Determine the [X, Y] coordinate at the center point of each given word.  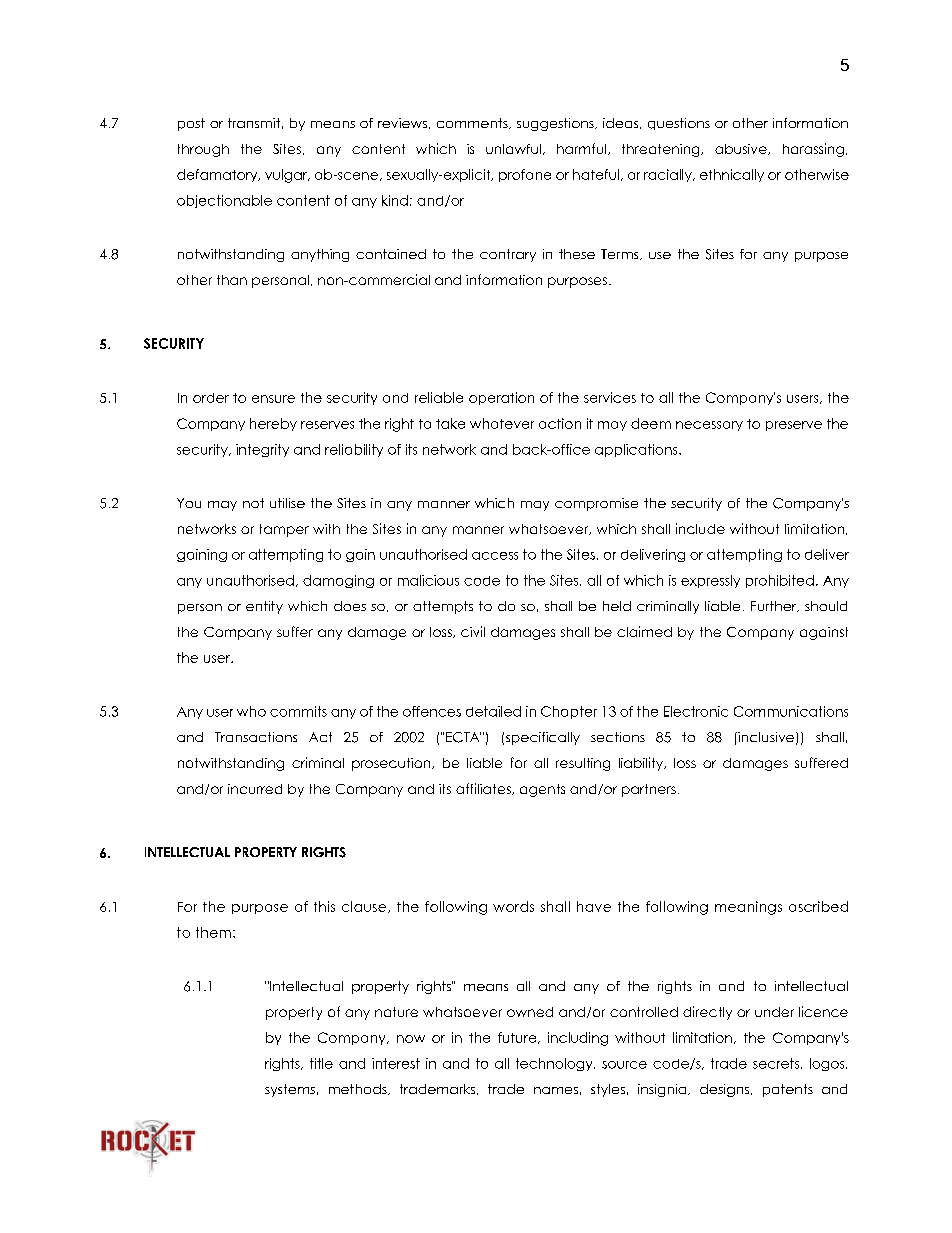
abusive [742, 149]
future [518, 1038]
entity [264, 607]
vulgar [287, 176]
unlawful [513, 149]
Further [775, 606]
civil [473, 631]
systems [290, 1090]
